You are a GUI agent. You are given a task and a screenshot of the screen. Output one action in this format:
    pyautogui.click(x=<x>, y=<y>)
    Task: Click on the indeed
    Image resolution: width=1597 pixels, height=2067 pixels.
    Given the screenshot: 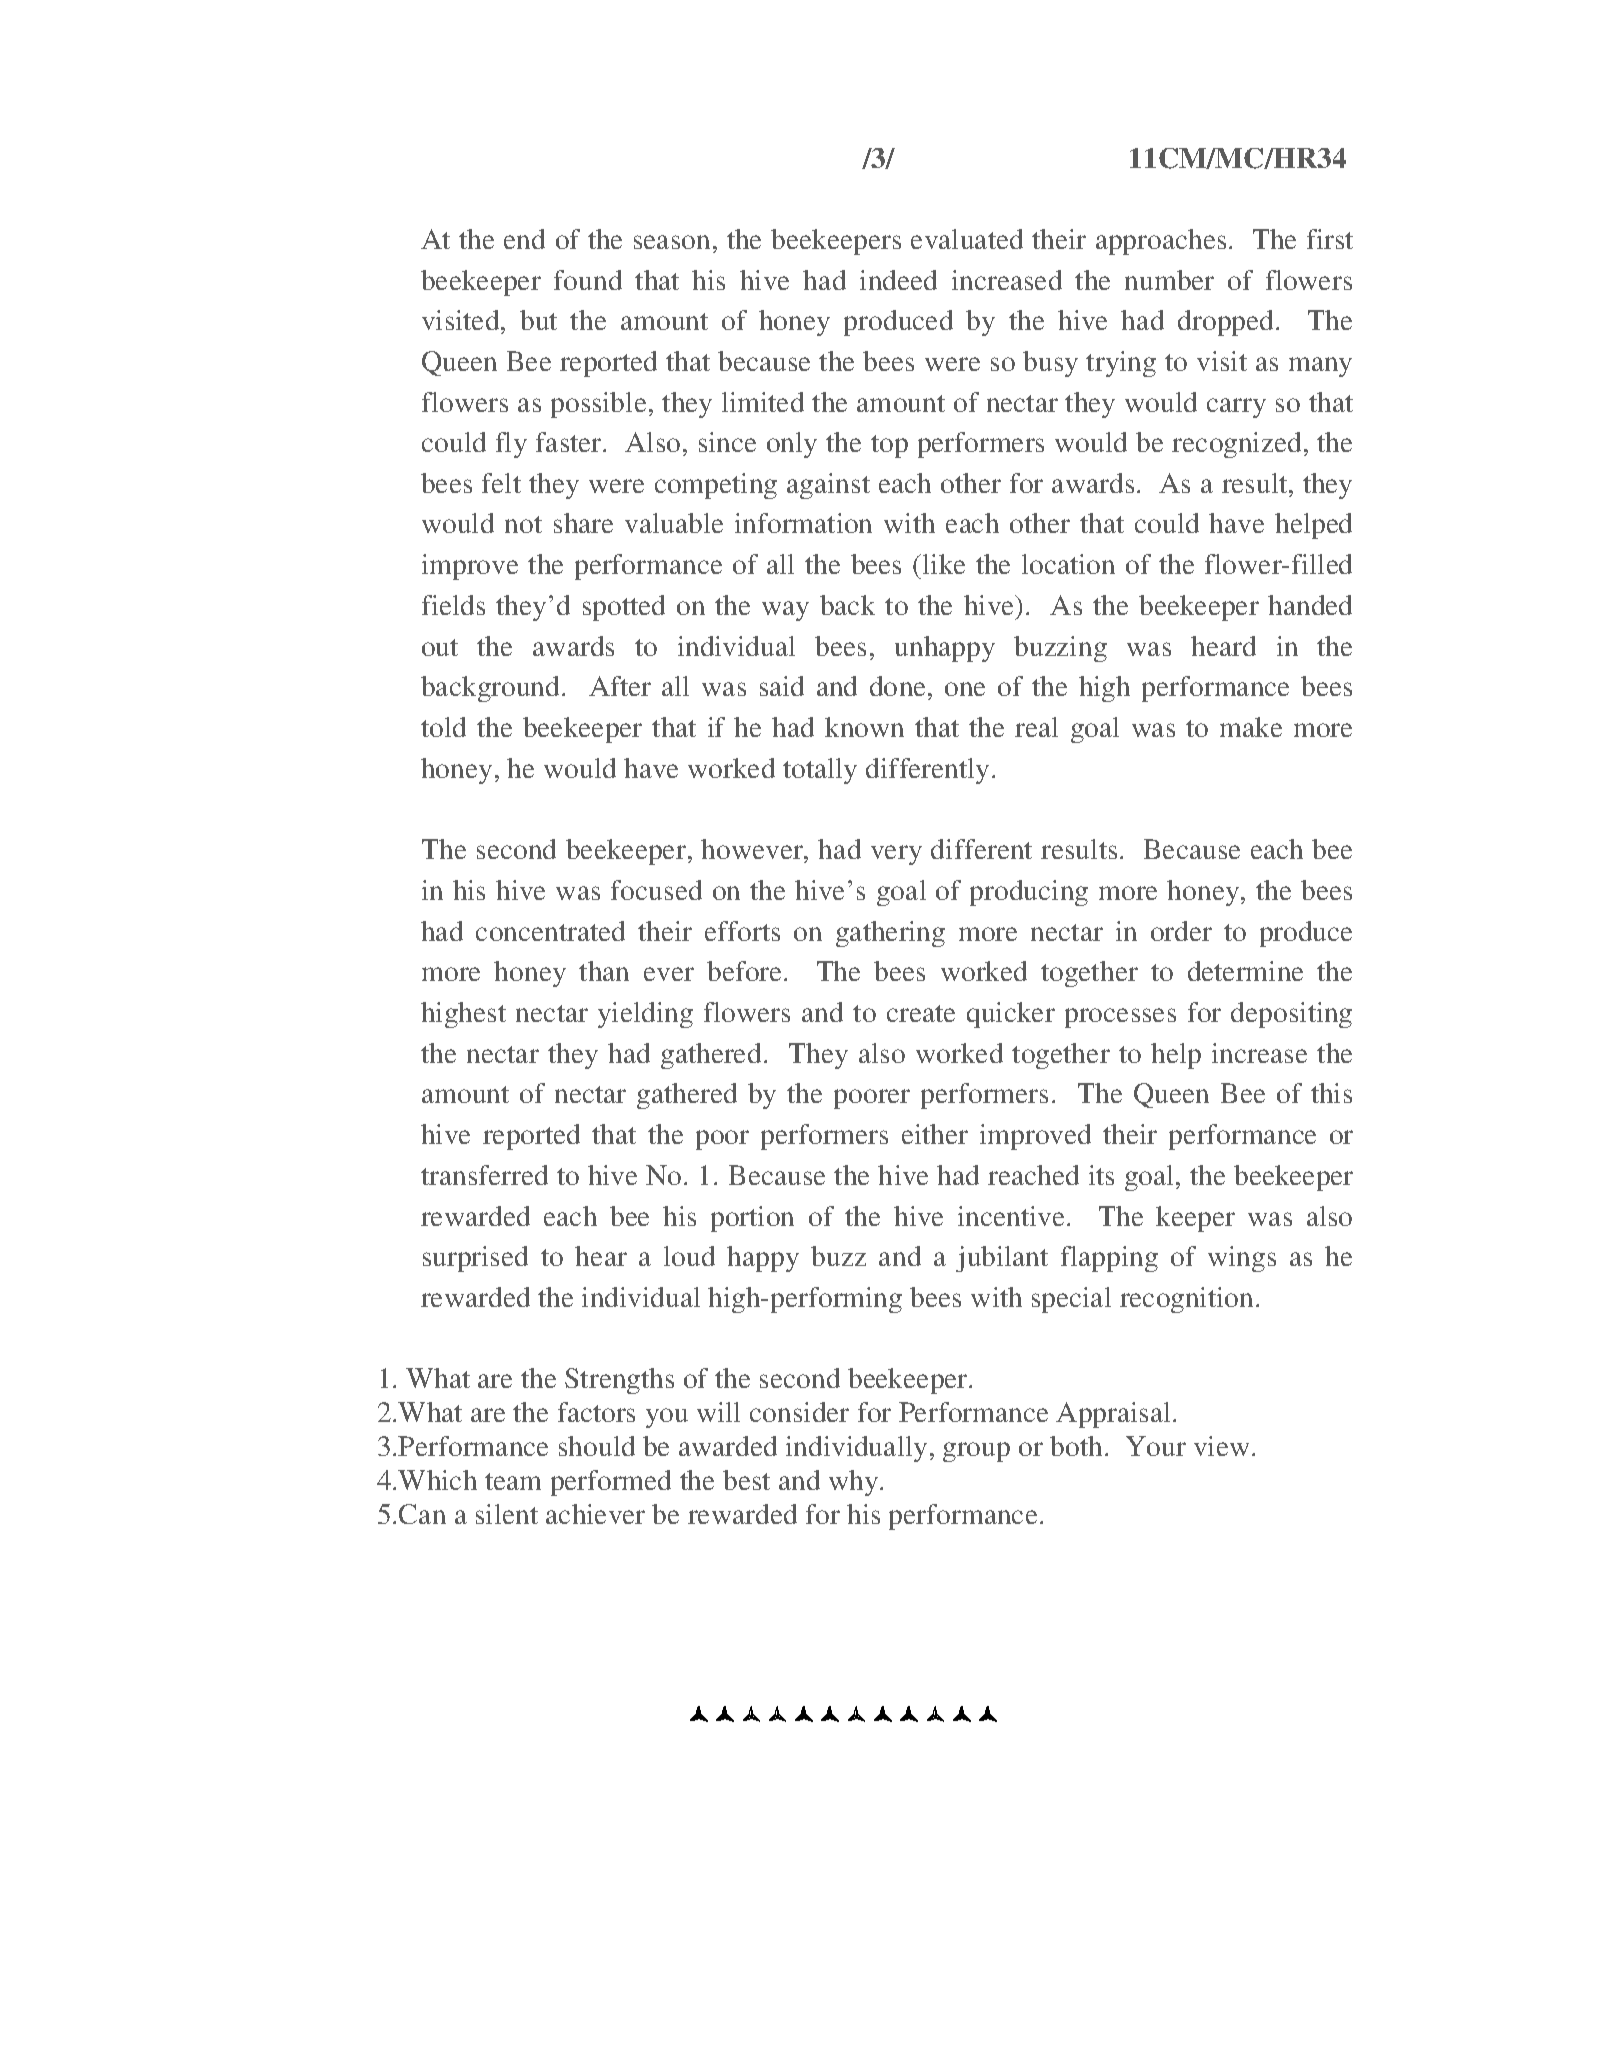 What is the action you would take?
    pyautogui.click(x=898, y=280)
